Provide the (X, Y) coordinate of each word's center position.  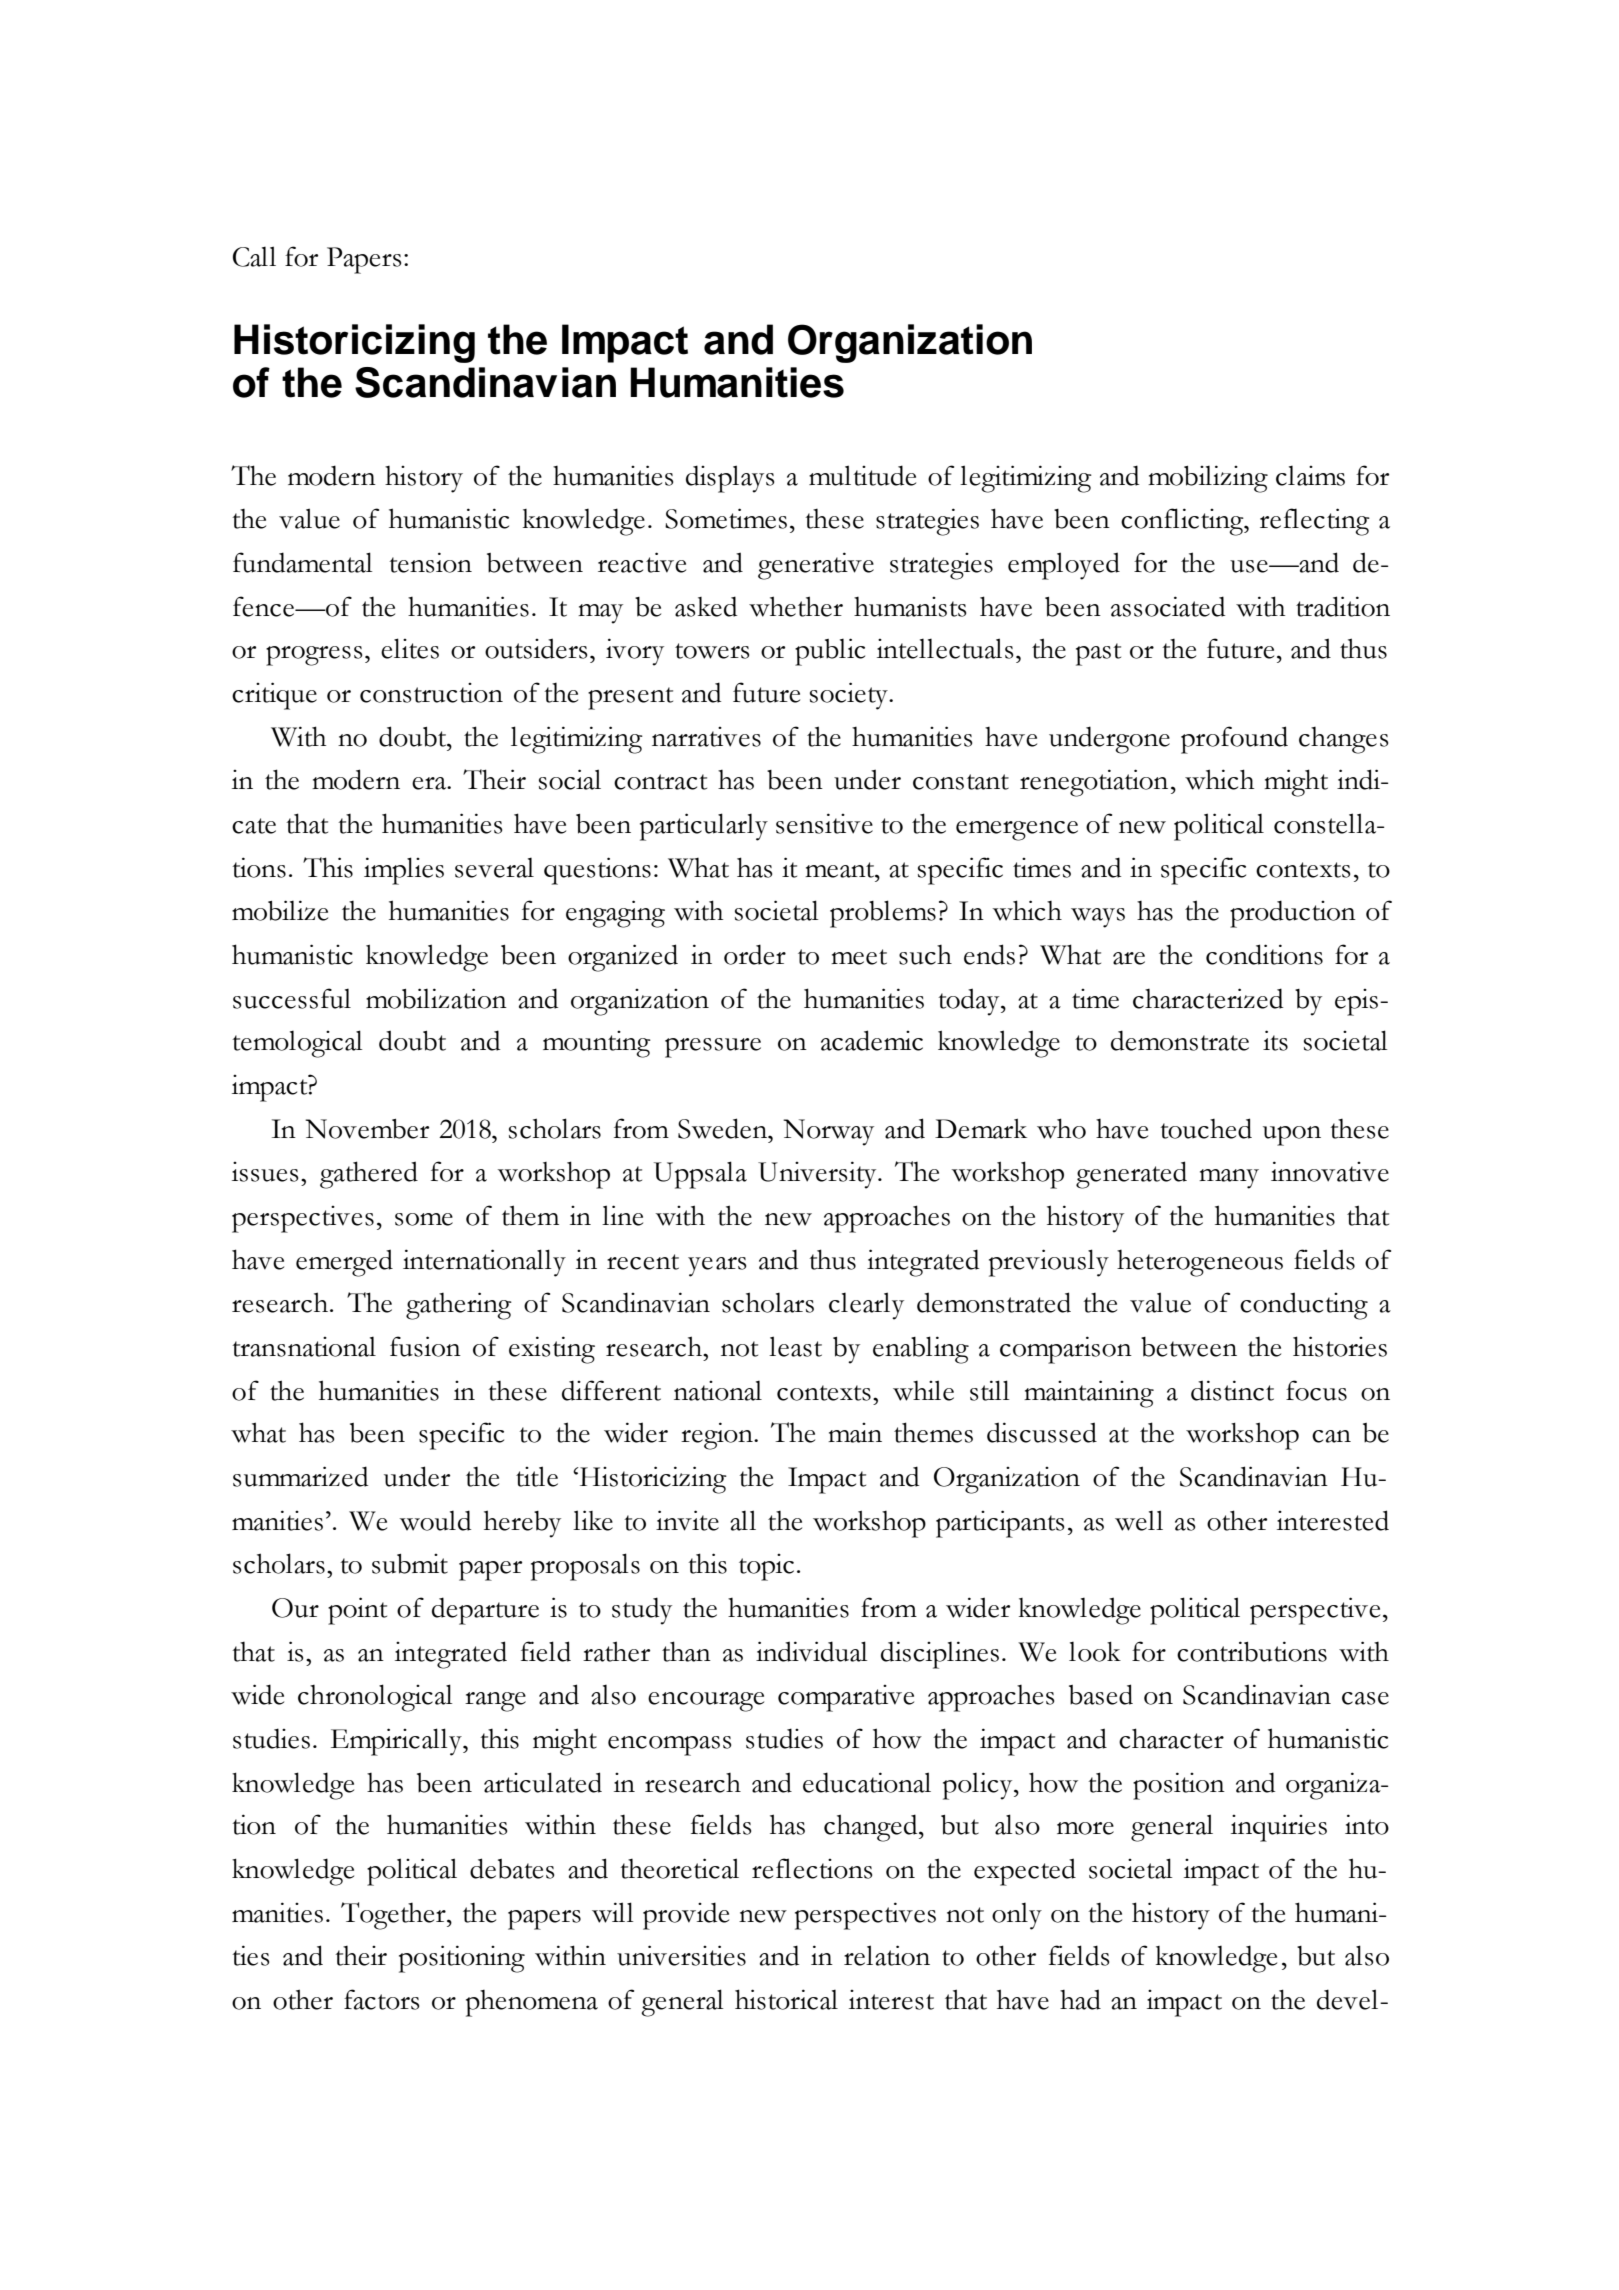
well (1139, 1520)
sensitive (824, 823)
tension (430, 562)
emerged (344, 1263)
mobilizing (1208, 479)
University (818, 1175)
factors (381, 1999)
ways (1098, 918)
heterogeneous (1200, 1263)
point (357, 1611)
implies (404, 871)
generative (816, 566)
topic (766, 1567)
